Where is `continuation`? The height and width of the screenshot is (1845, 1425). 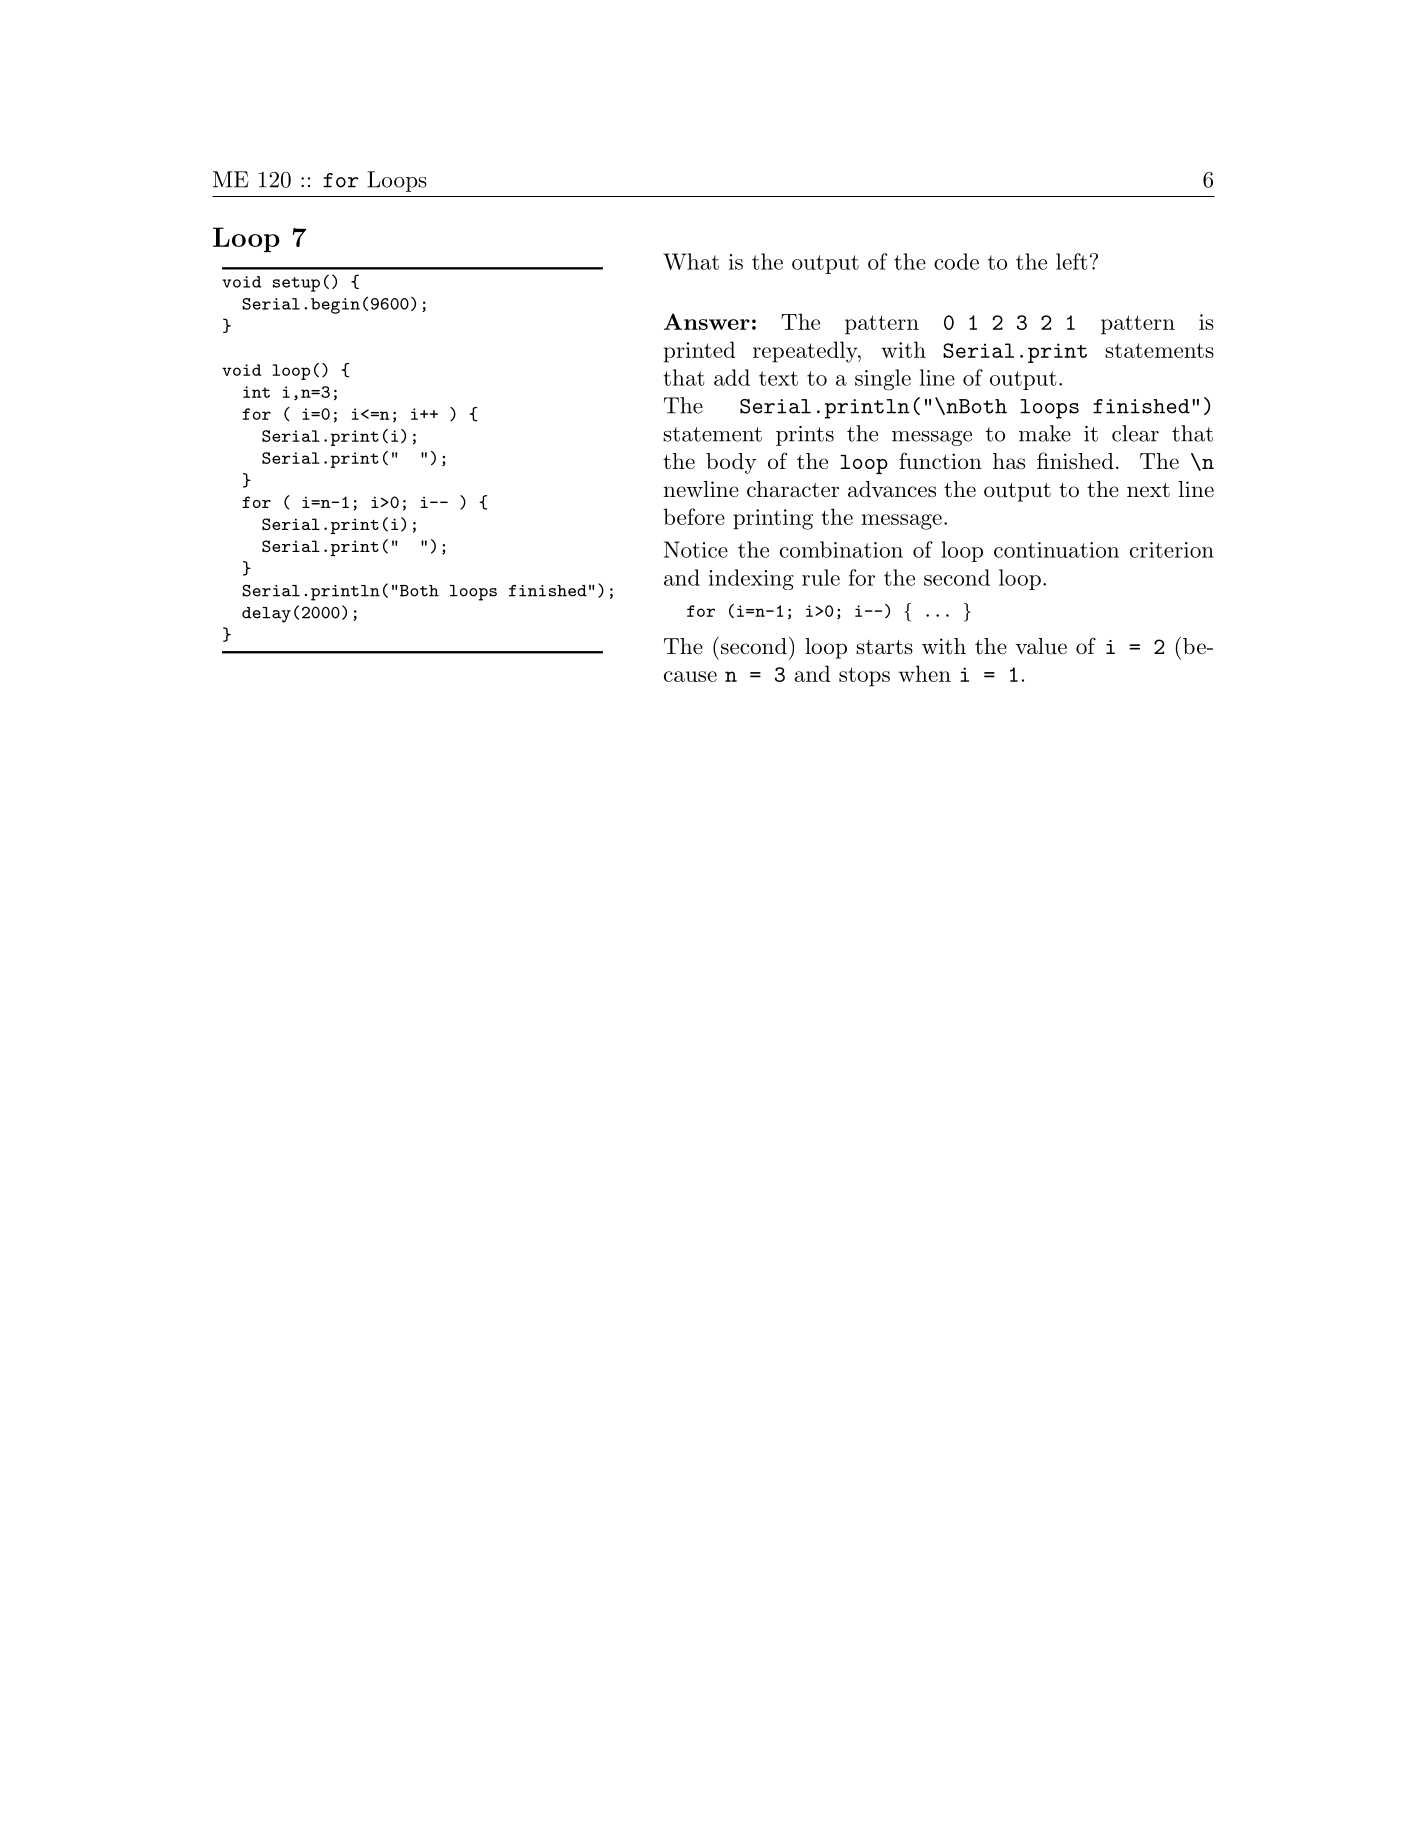
continuation is located at coordinates (1056, 550).
